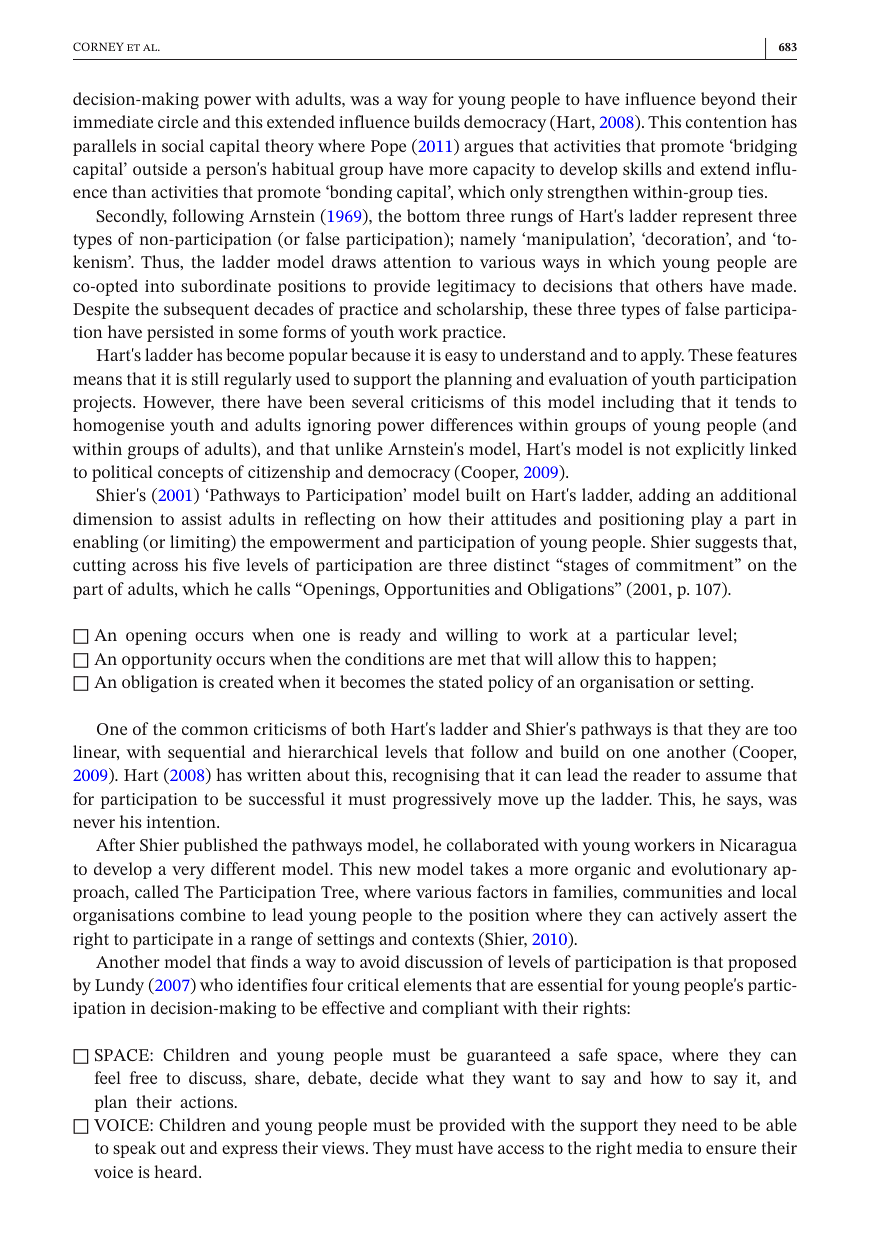 The image size is (870, 1251). I want to click on met, so click(471, 659).
